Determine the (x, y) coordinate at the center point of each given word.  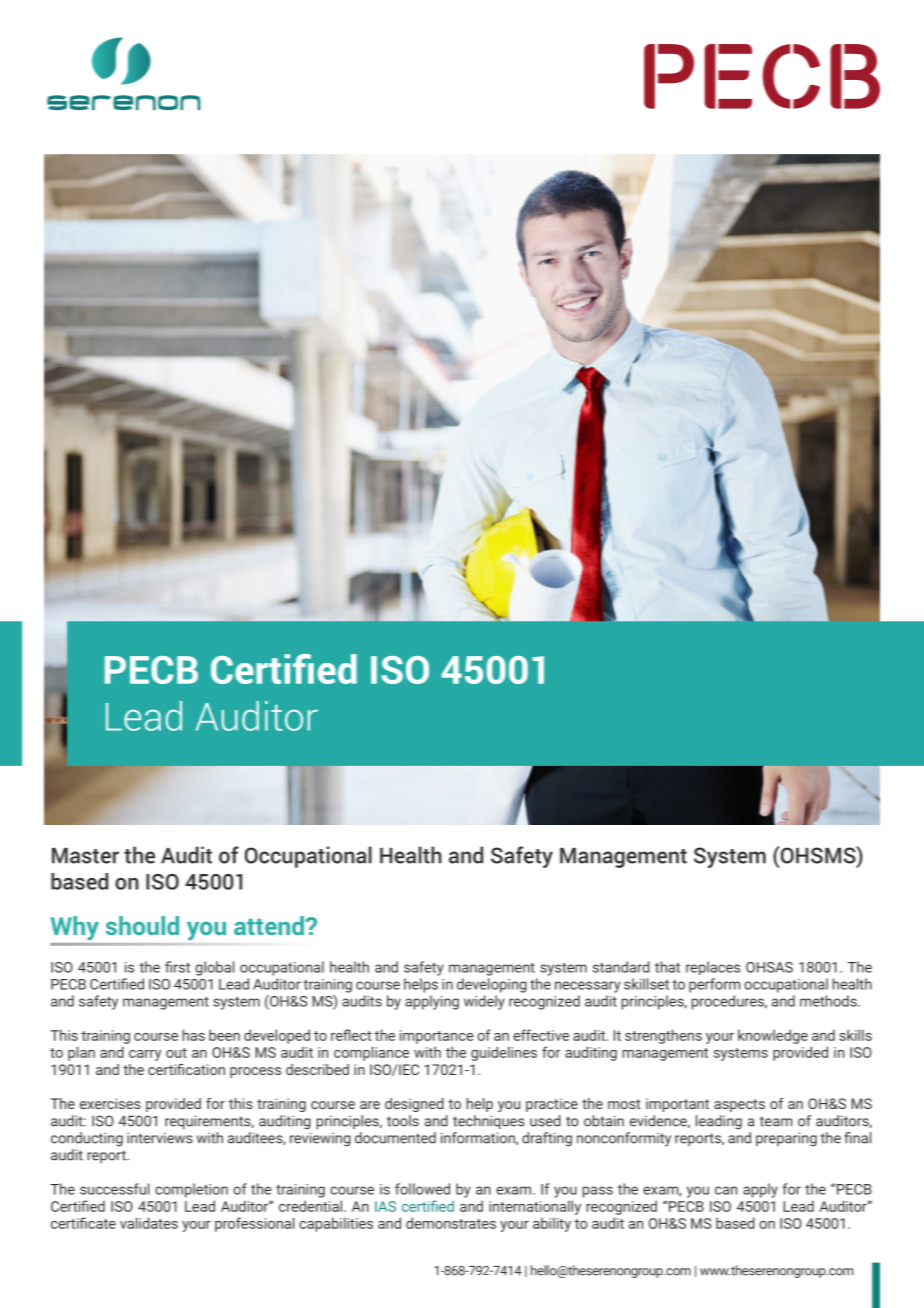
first (177, 967)
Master (85, 856)
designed (414, 1105)
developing (492, 985)
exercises (110, 1103)
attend (269, 925)
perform (714, 985)
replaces (713, 968)
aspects (739, 1105)
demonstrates (451, 1223)
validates (149, 1223)
